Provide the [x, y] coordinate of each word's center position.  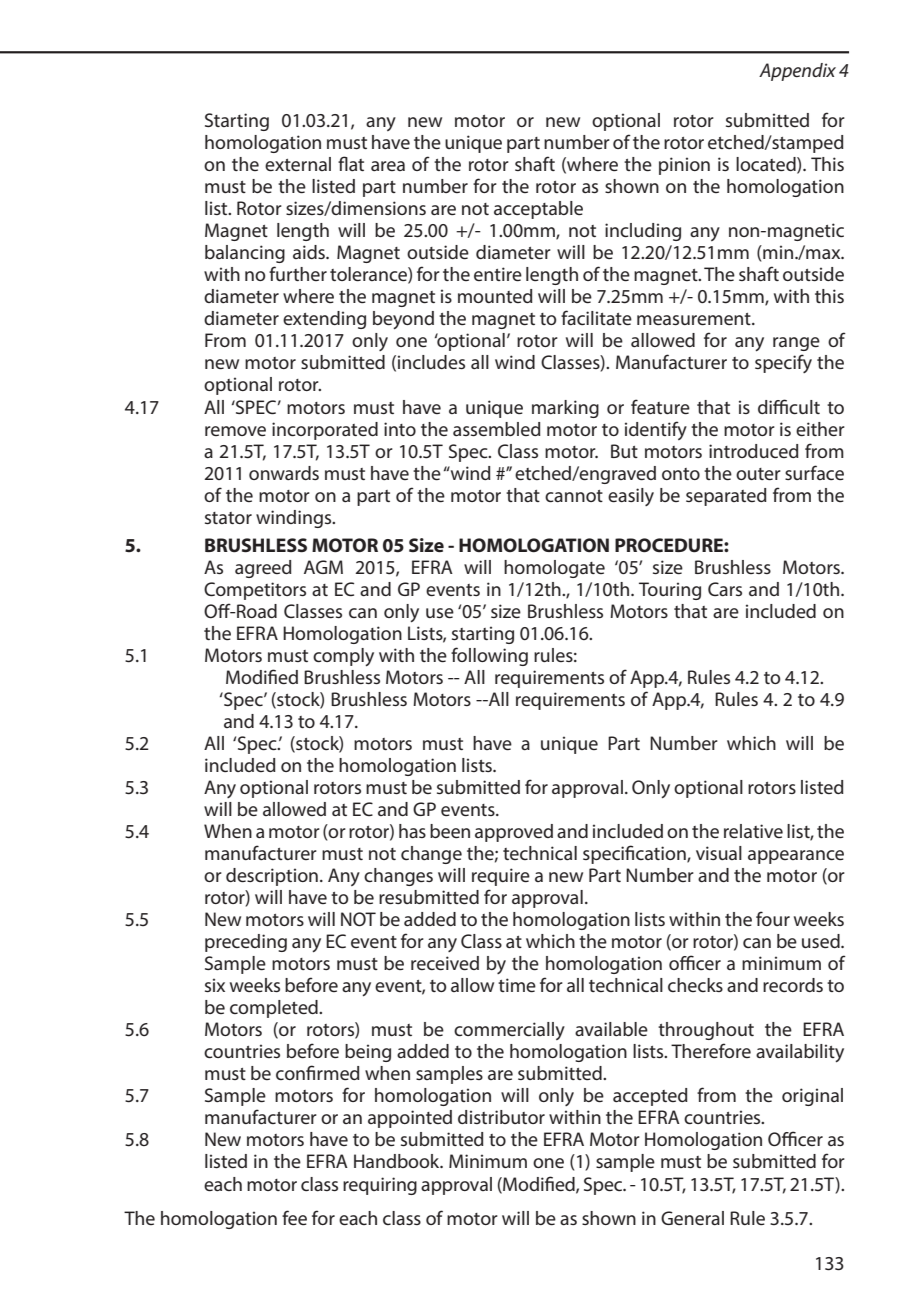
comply [343, 657]
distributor [501, 1117]
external [298, 164]
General [692, 1218]
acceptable [538, 210]
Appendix [797, 72]
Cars [725, 589]
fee [294, 1217]
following [489, 656]
